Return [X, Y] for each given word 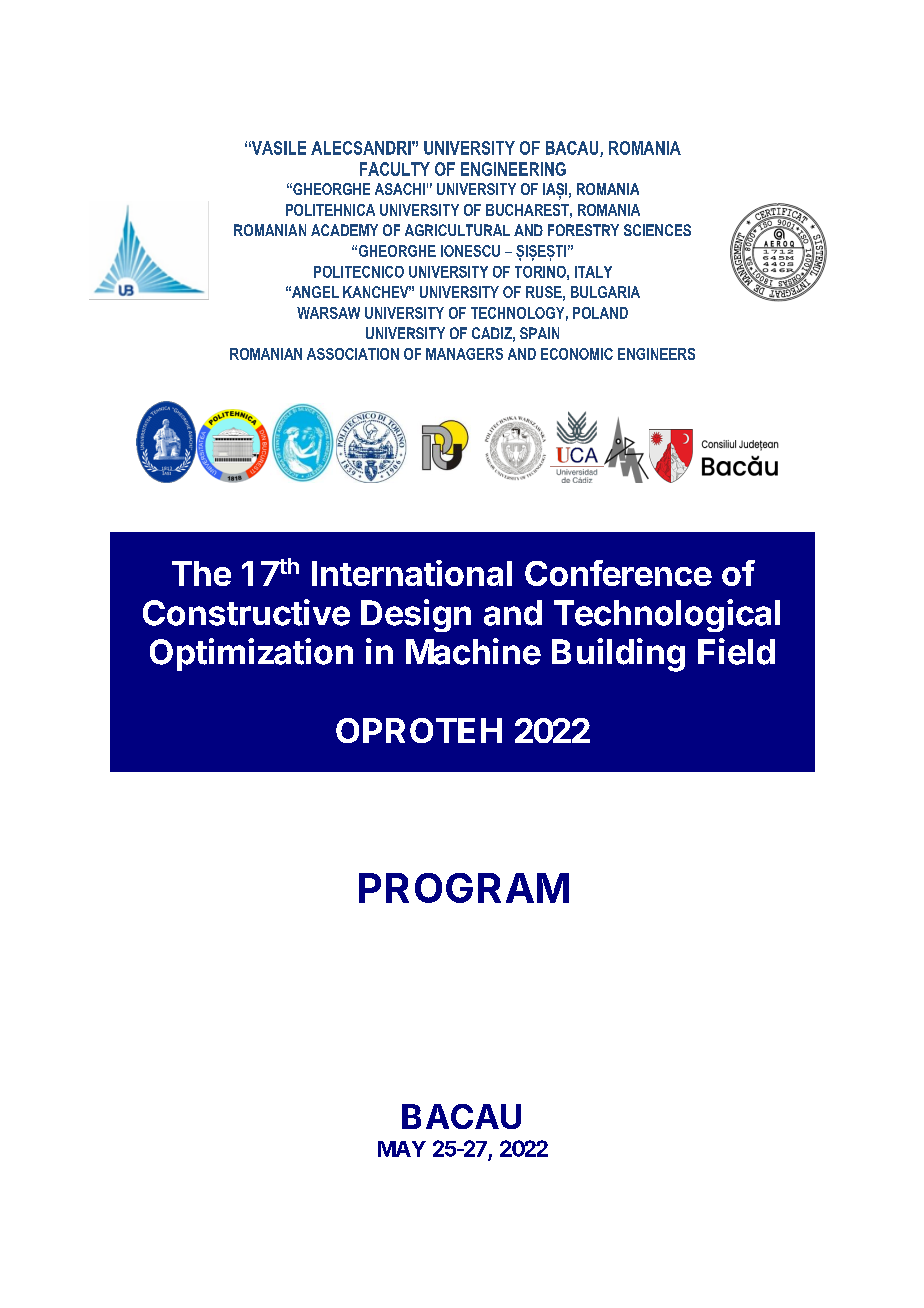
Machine [473, 651]
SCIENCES [657, 230]
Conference [618, 573]
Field [736, 651]
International [412, 573]
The [201, 573]
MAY [402, 1149]
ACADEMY [344, 230]
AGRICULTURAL [457, 230]
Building [618, 655]
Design [416, 615]
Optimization [251, 654]
